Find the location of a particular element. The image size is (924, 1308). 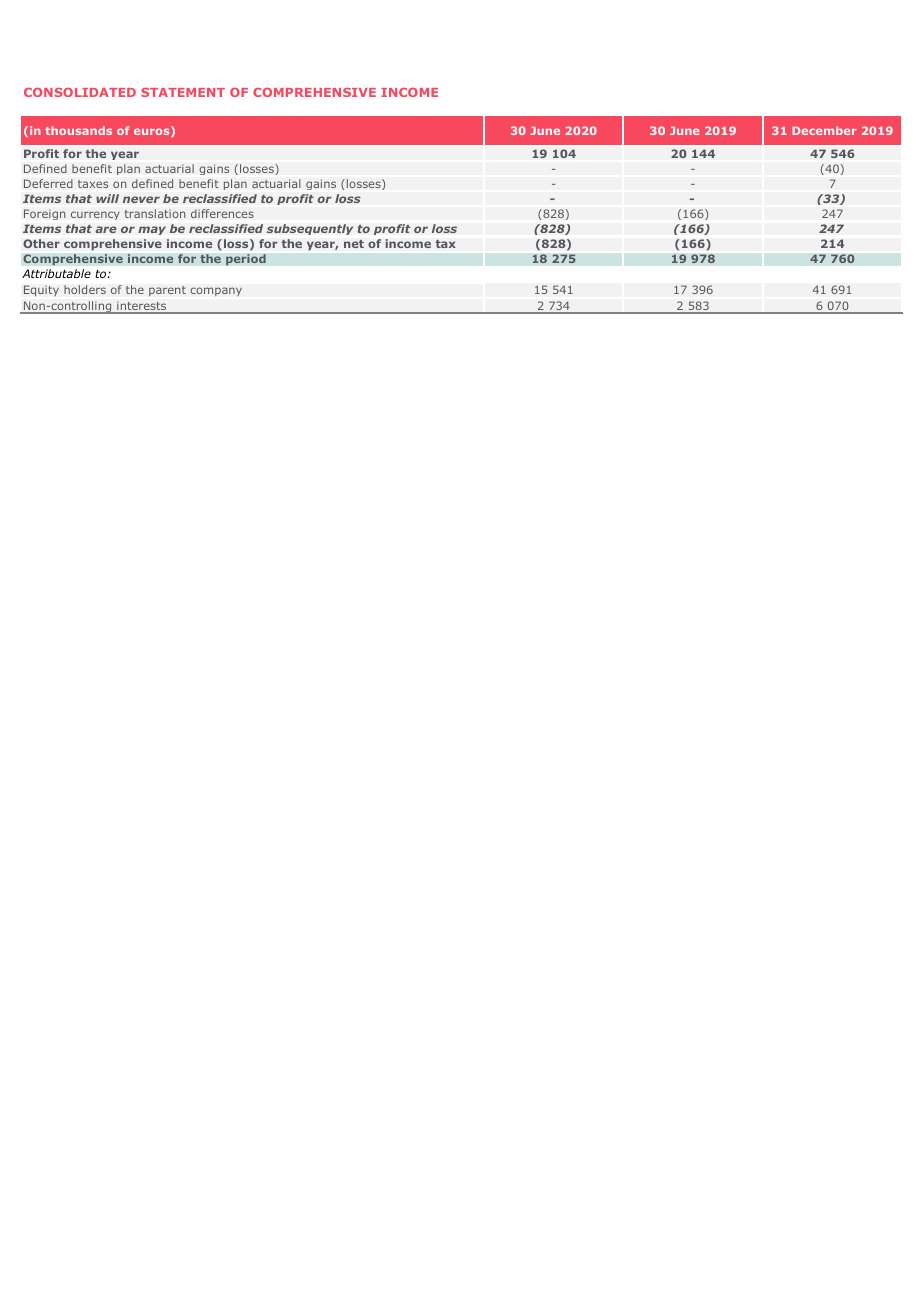

never is located at coordinates (141, 199).
